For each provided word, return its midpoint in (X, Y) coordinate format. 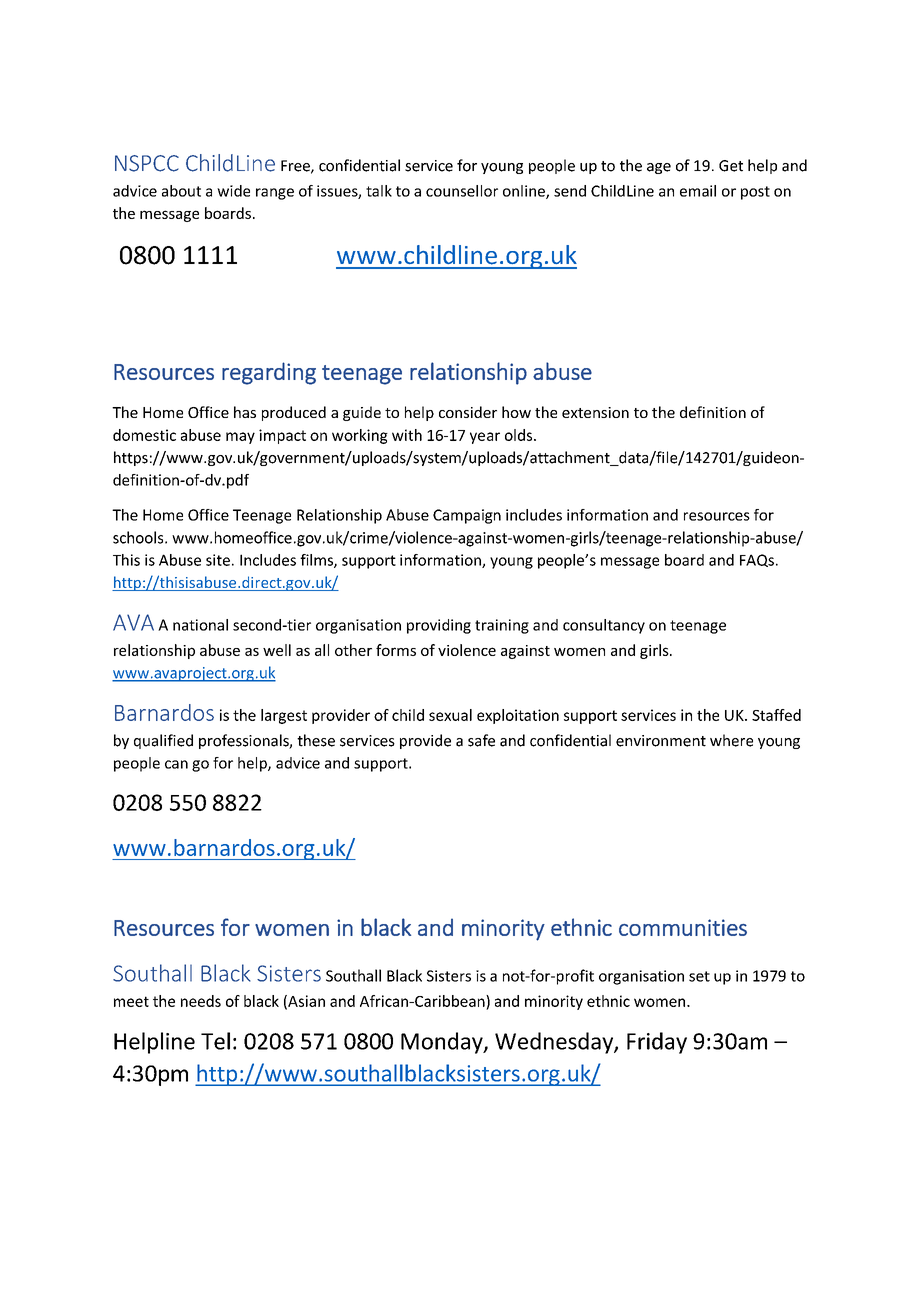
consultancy (604, 626)
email (698, 191)
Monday (443, 1043)
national (200, 625)
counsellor (462, 191)
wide (233, 191)
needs (201, 1001)
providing (439, 626)
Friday (657, 1043)
